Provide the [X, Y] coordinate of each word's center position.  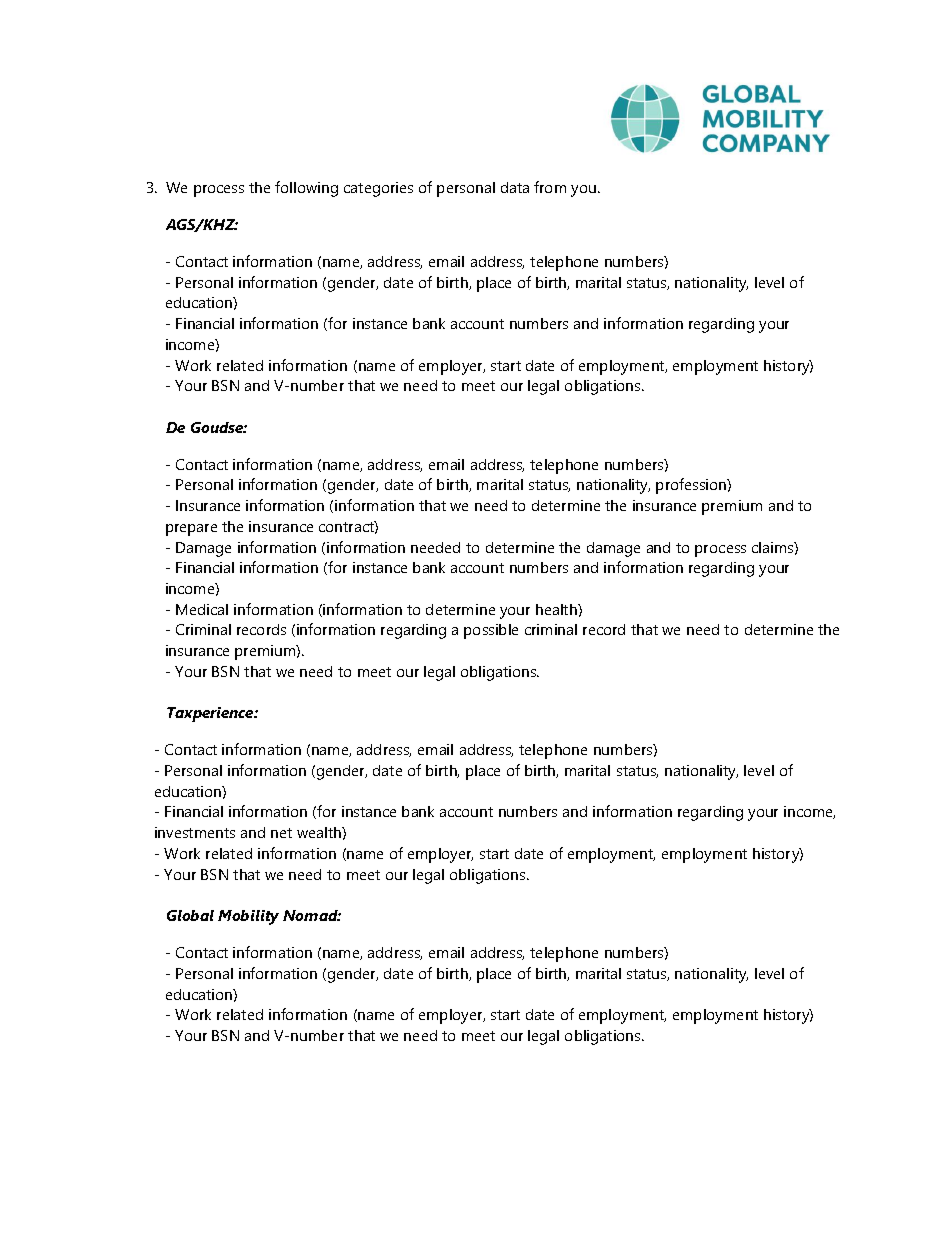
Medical [202, 609]
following [306, 189]
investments [195, 832]
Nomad [312, 915]
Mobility [248, 917]
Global [190, 915]
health [557, 609]
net [281, 833]
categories [378, 189]
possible [491, 631]
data [515, 187]
